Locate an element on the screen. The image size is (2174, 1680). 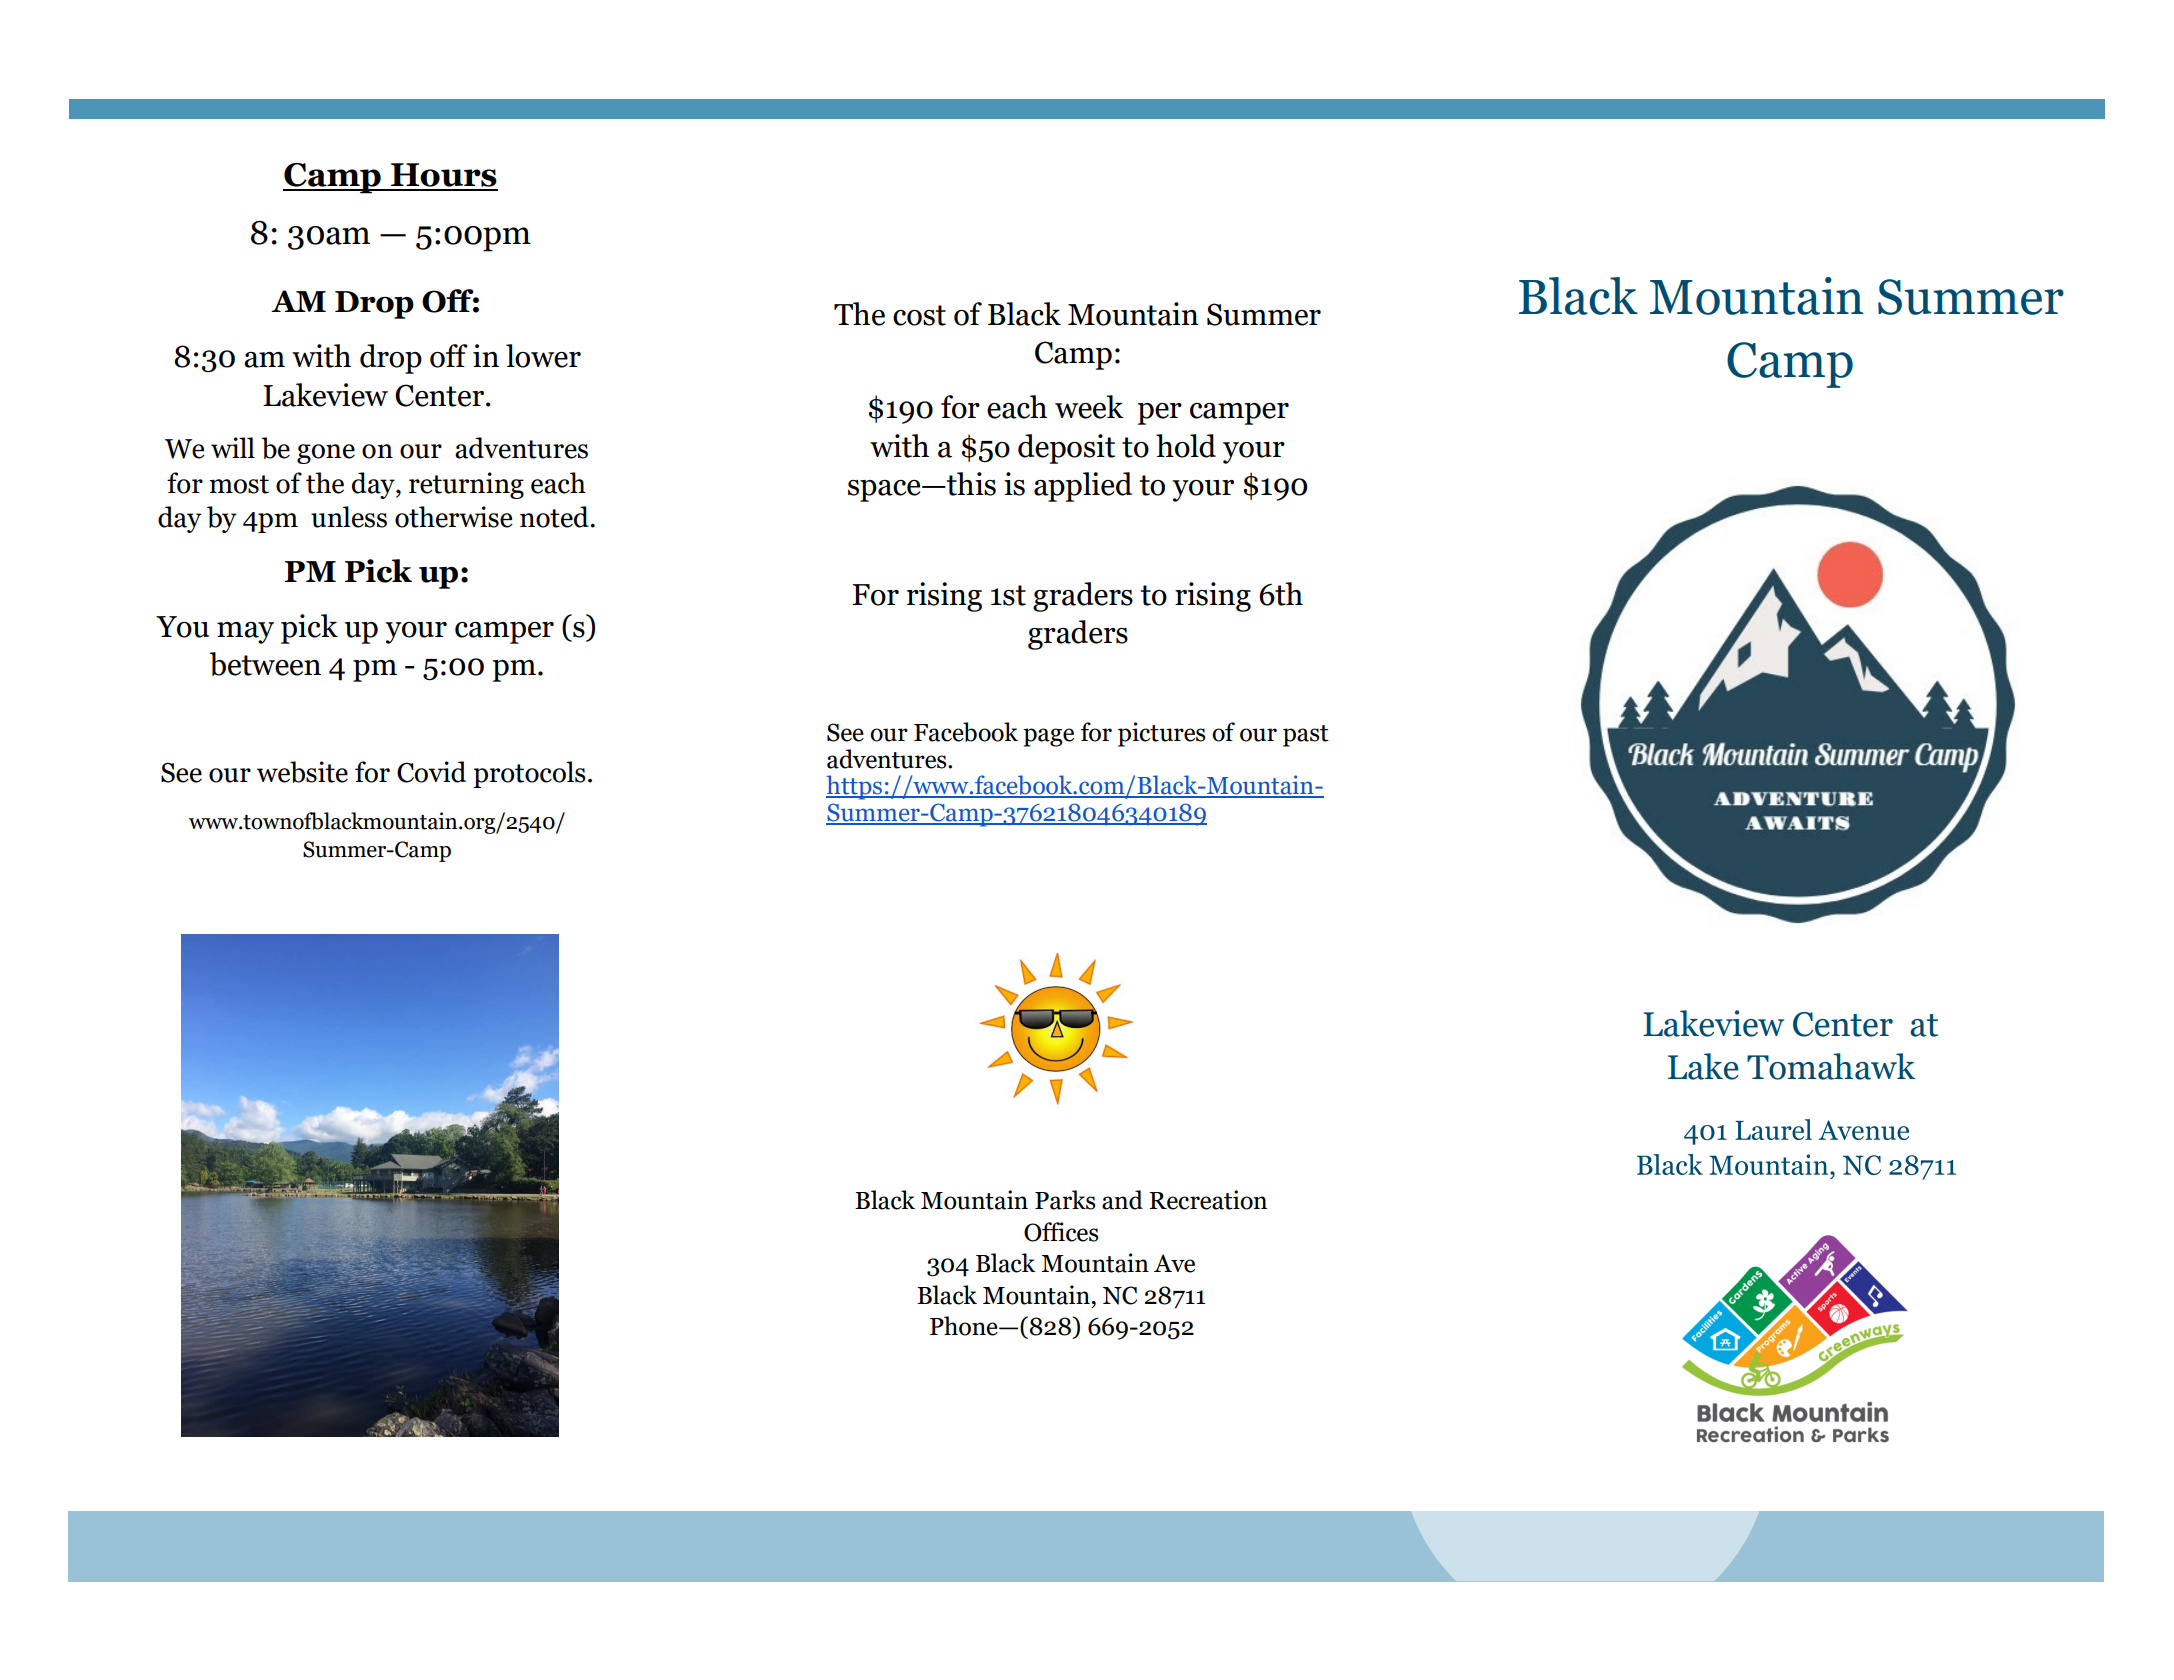
Offices is located at coordinates (1061, 1232).
